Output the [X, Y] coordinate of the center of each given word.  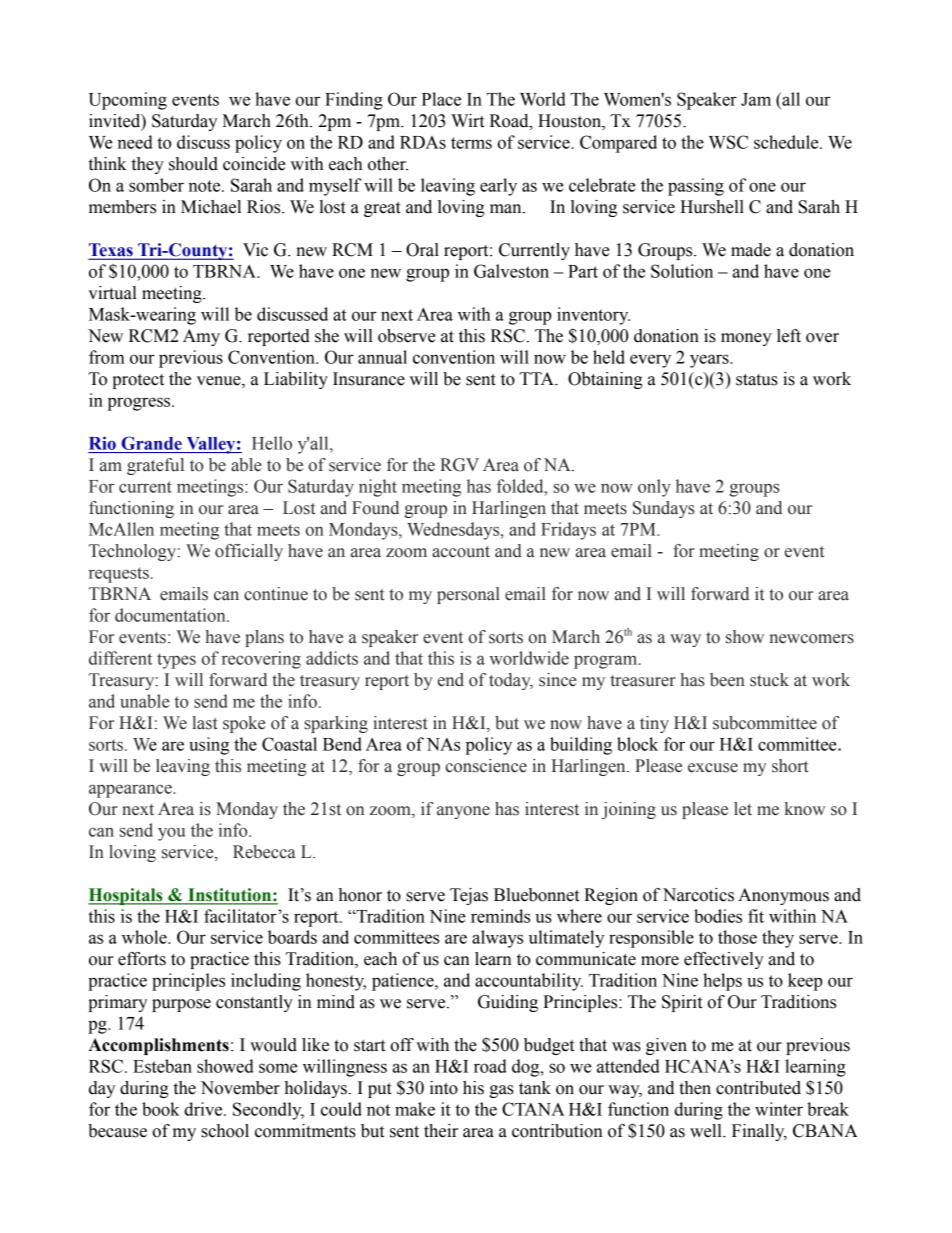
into [444, 1088]
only [654, 488]
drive [204, 1109]
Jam [756, 99]
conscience [486, 766]
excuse [713, 768]
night [378, 488]
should [193, 164]
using [209, 746]
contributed [758, 1088]
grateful [155, 466]
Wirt [467, 121]
